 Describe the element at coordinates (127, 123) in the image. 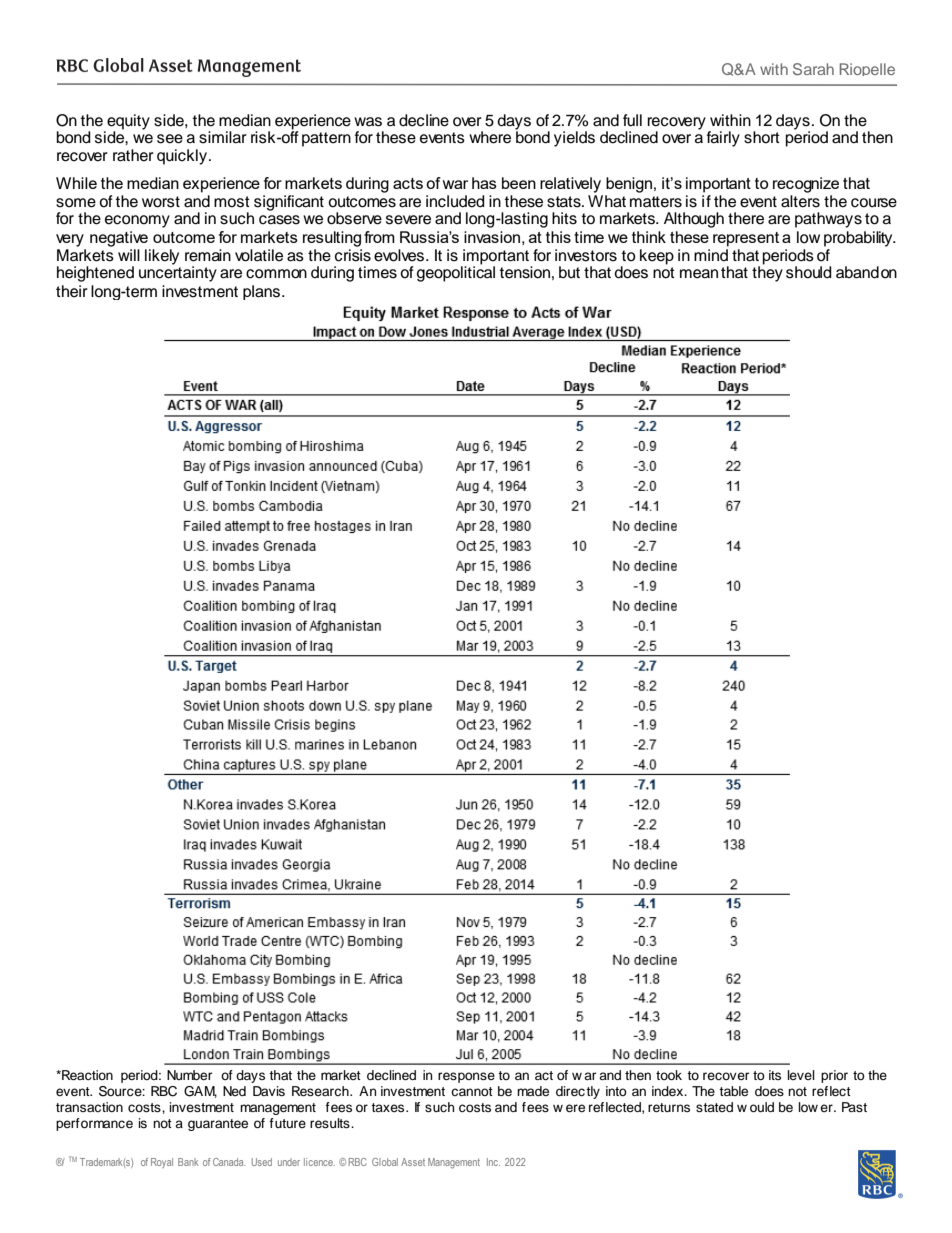

I see `equity` at that location.
